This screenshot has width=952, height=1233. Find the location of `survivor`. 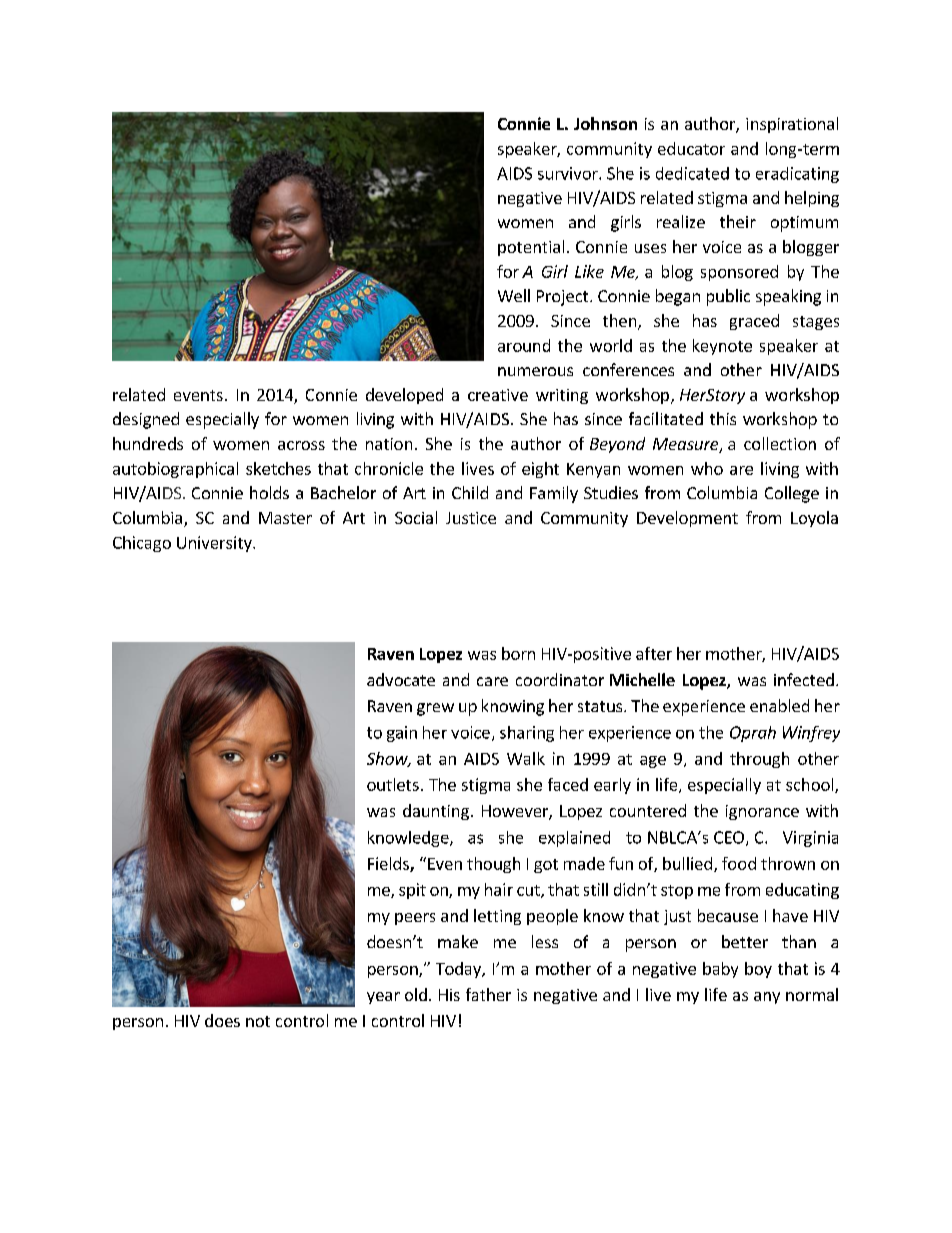

survivor is located at coordinates (569, 173).
